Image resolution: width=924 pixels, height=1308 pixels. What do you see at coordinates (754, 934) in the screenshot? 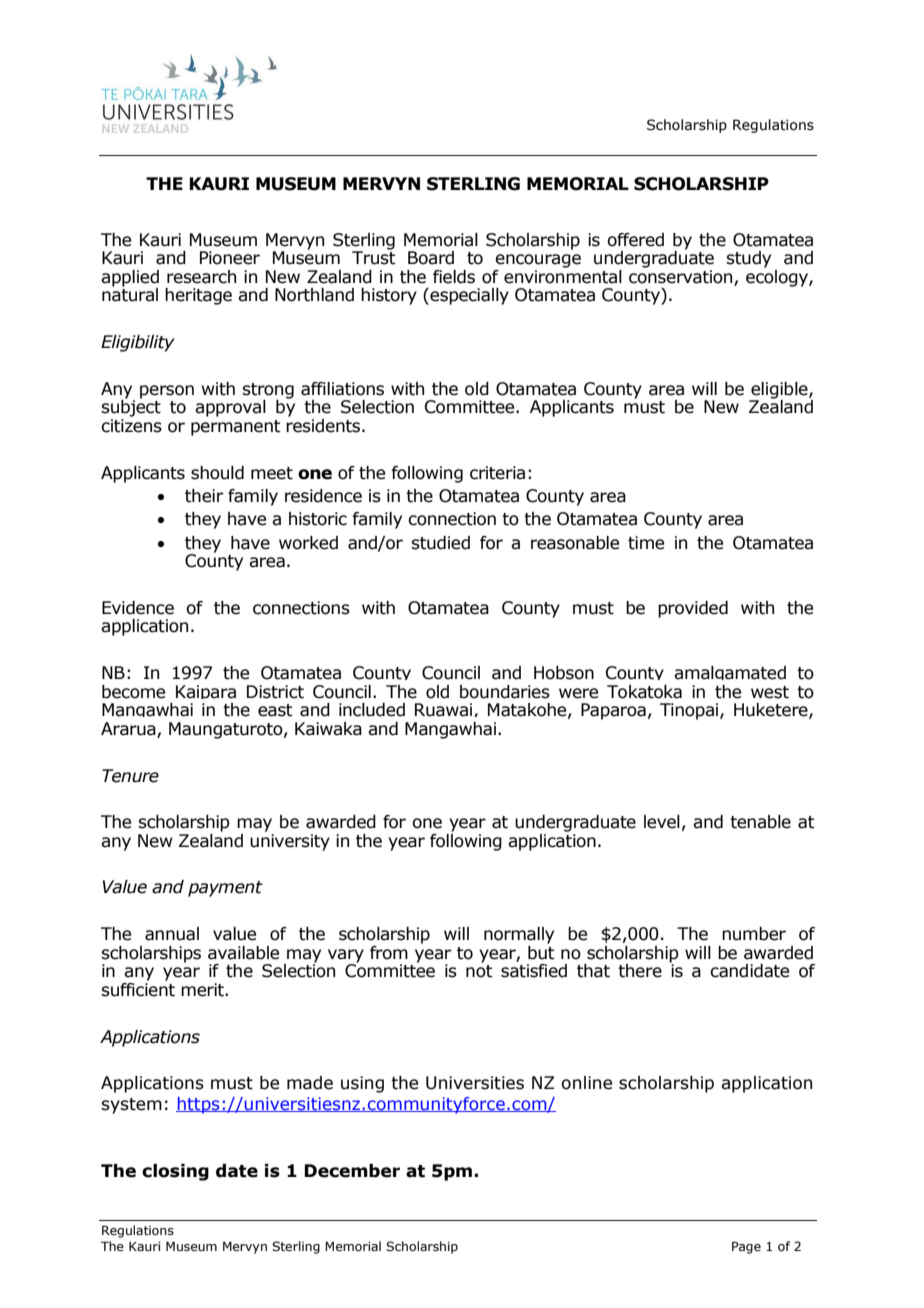
I see `number` at bounding box center [754, 934].
